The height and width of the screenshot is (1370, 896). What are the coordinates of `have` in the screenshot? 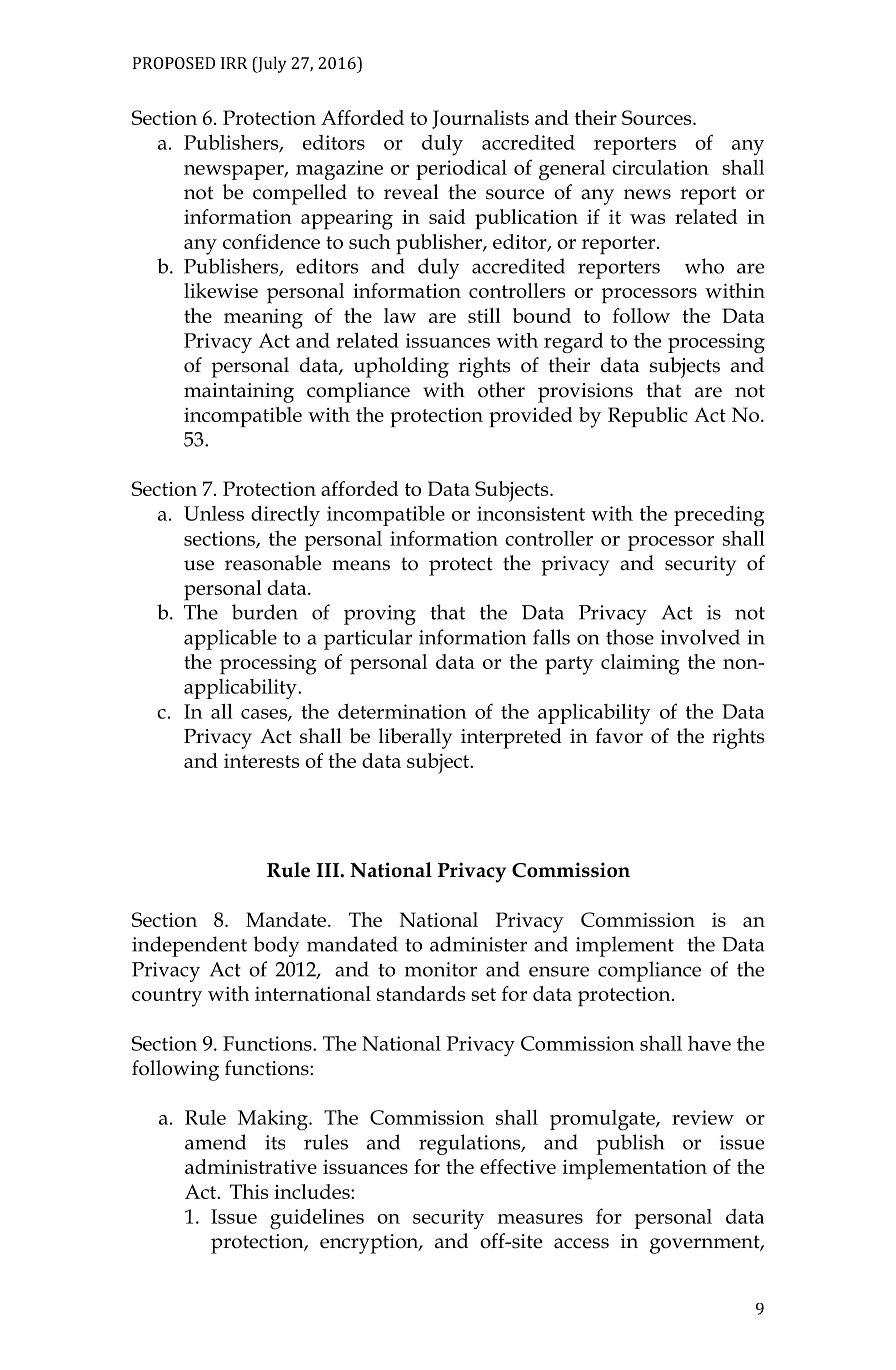 It's located at (709, 1043).
